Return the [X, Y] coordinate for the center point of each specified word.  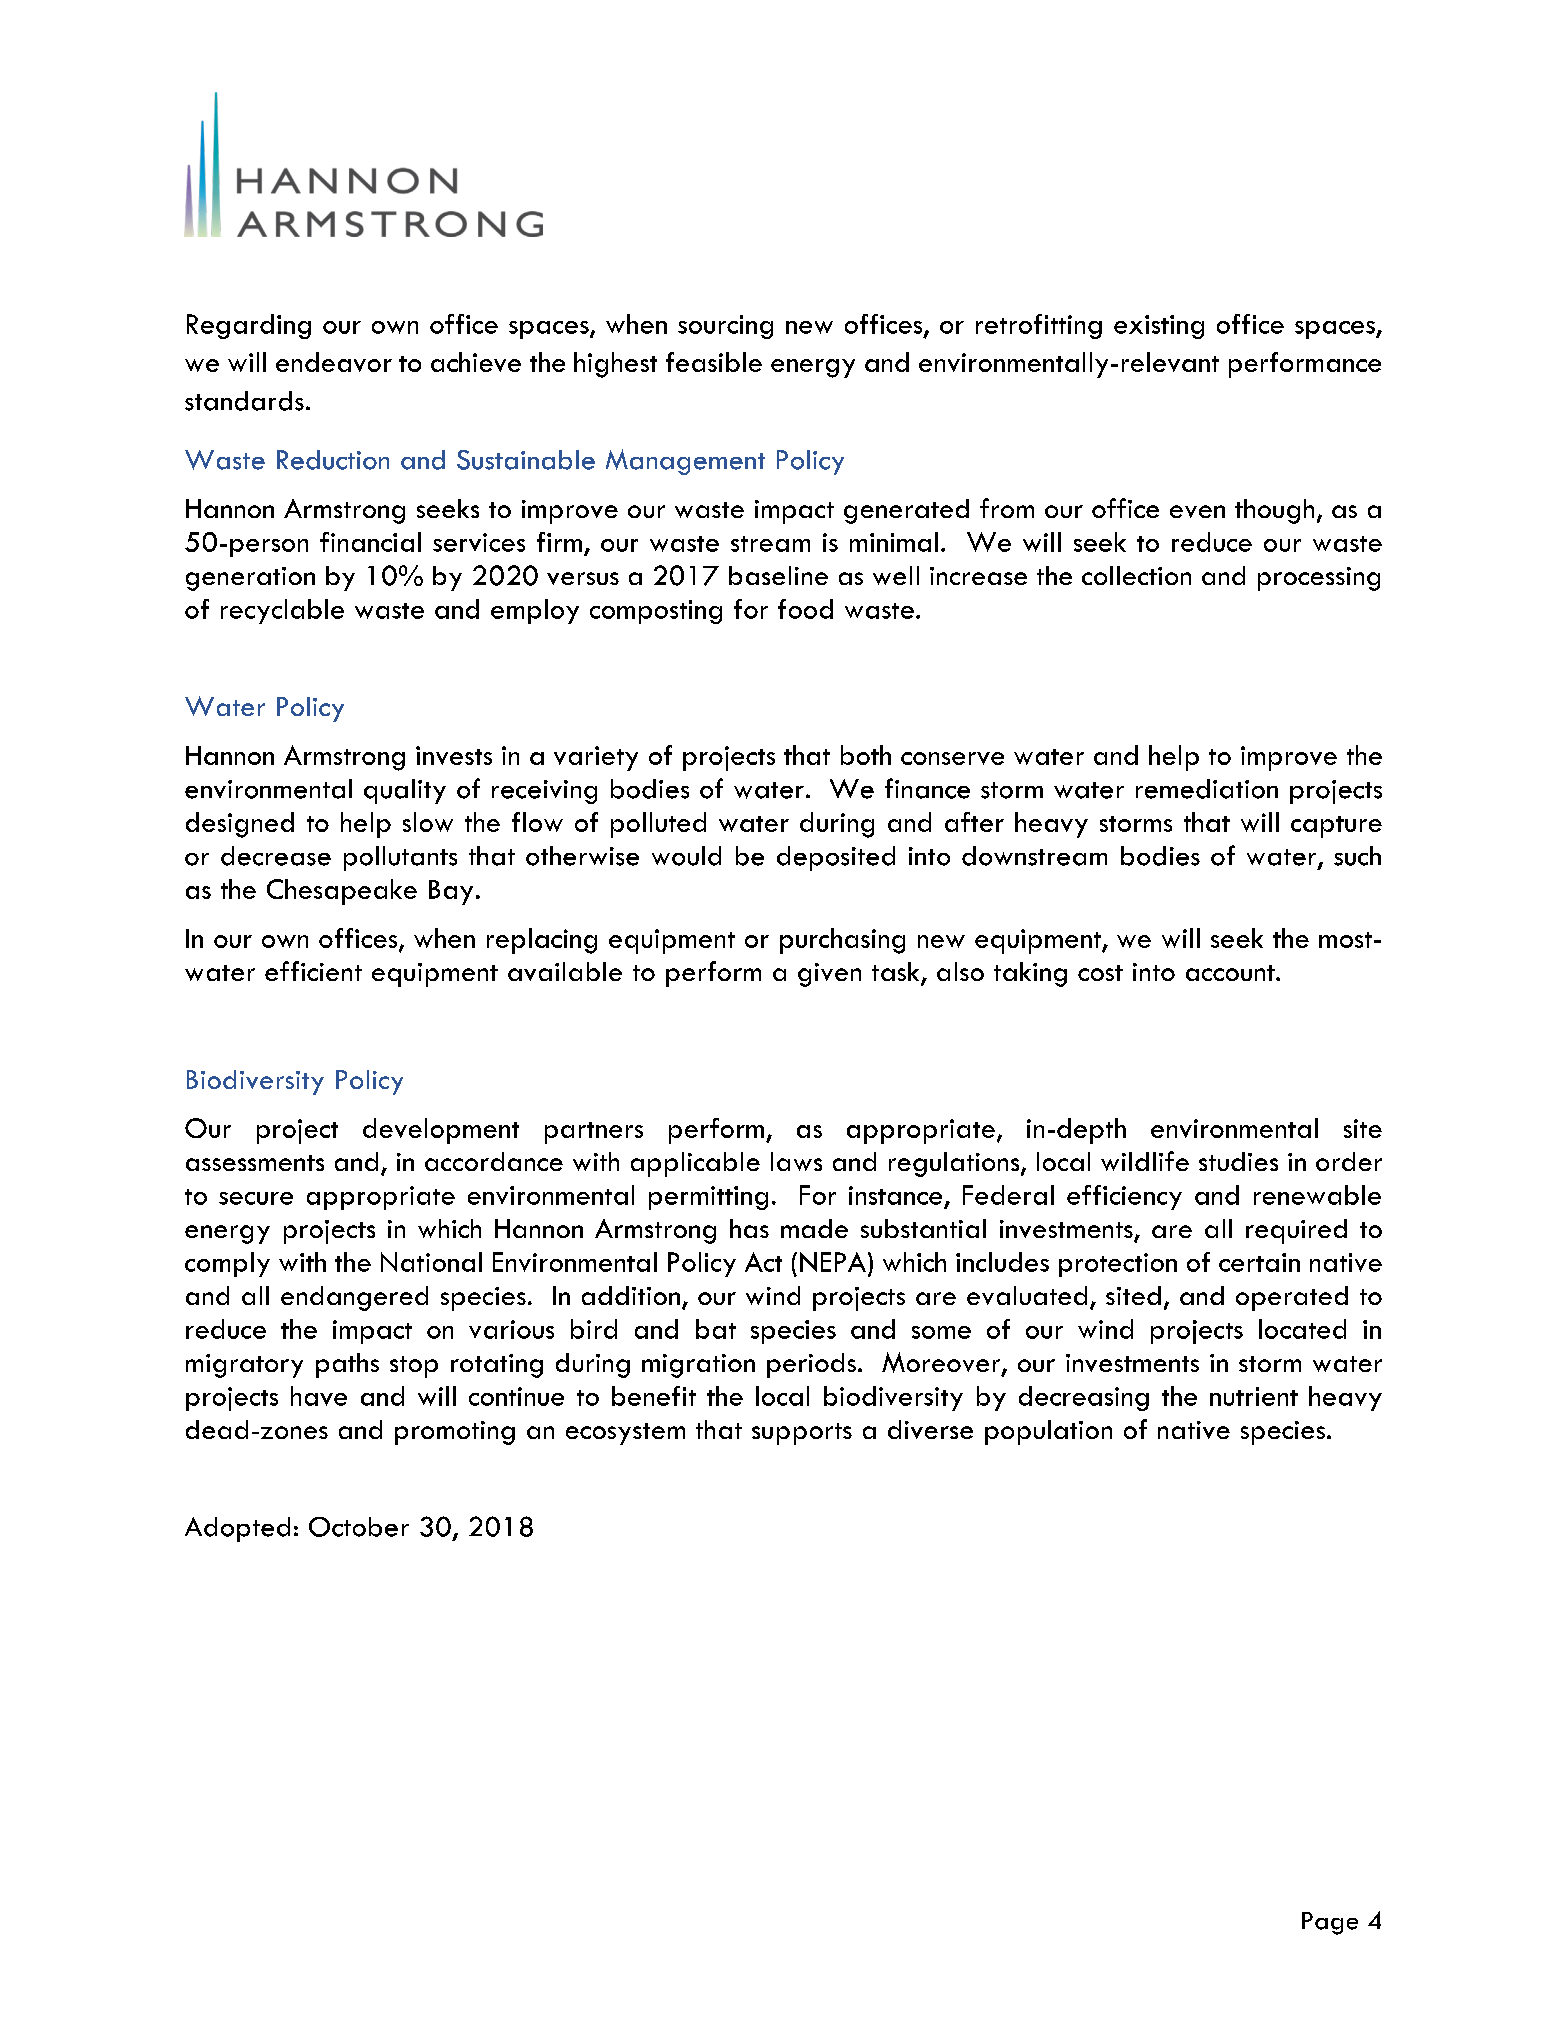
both [866, 755]
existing [1159, 327]
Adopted [237, 1529]
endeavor [334, 362]
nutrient [1254, 1396]
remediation [1207, 789]
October [359, 1527]
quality [405, 791]
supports [802, 1434]
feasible [714, 362]
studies [1238, 1161]
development [441, 1131]
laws [796, 1161]
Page [1330, 1923]
